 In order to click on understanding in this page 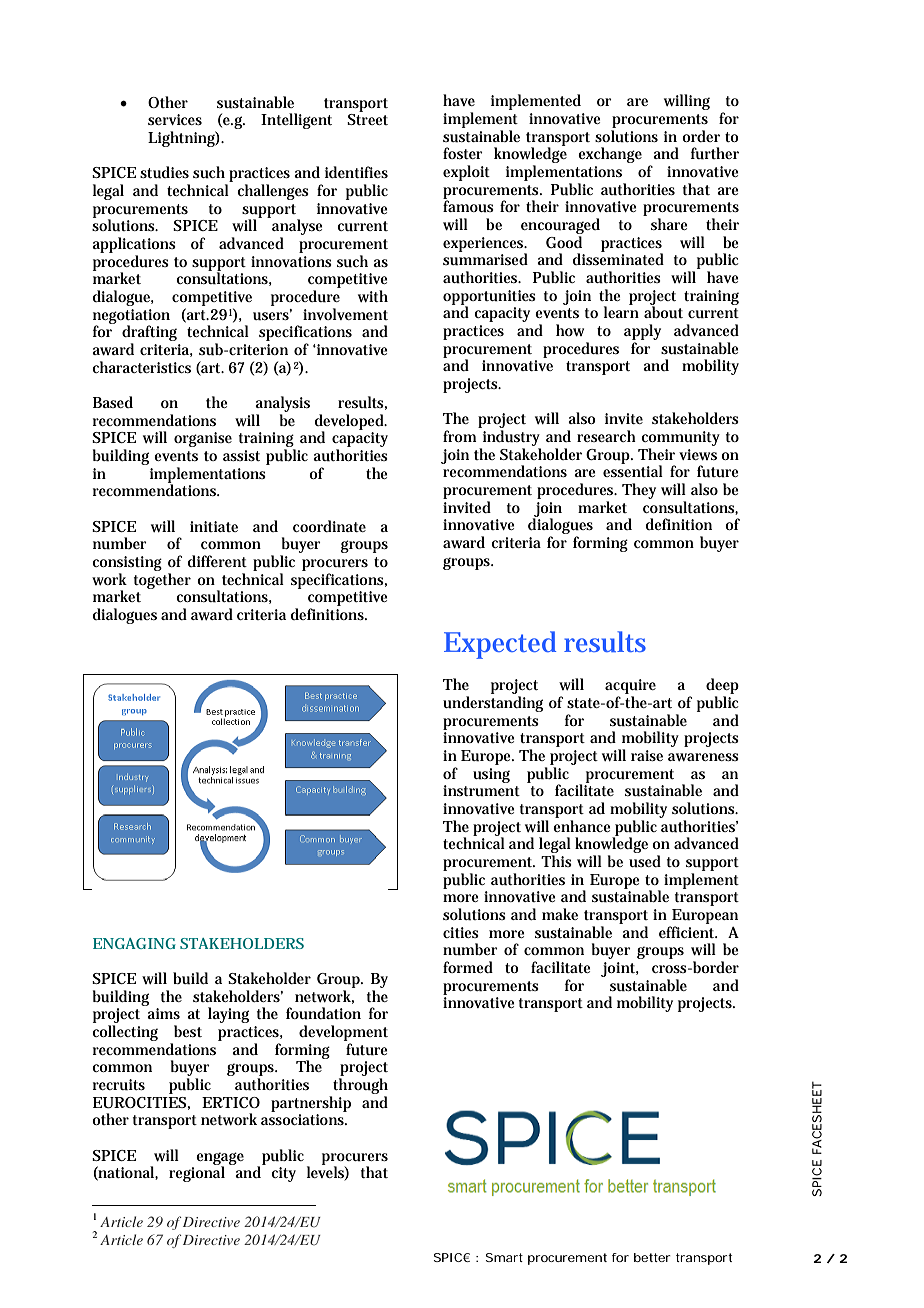, I will do `click(493, 704)`.
